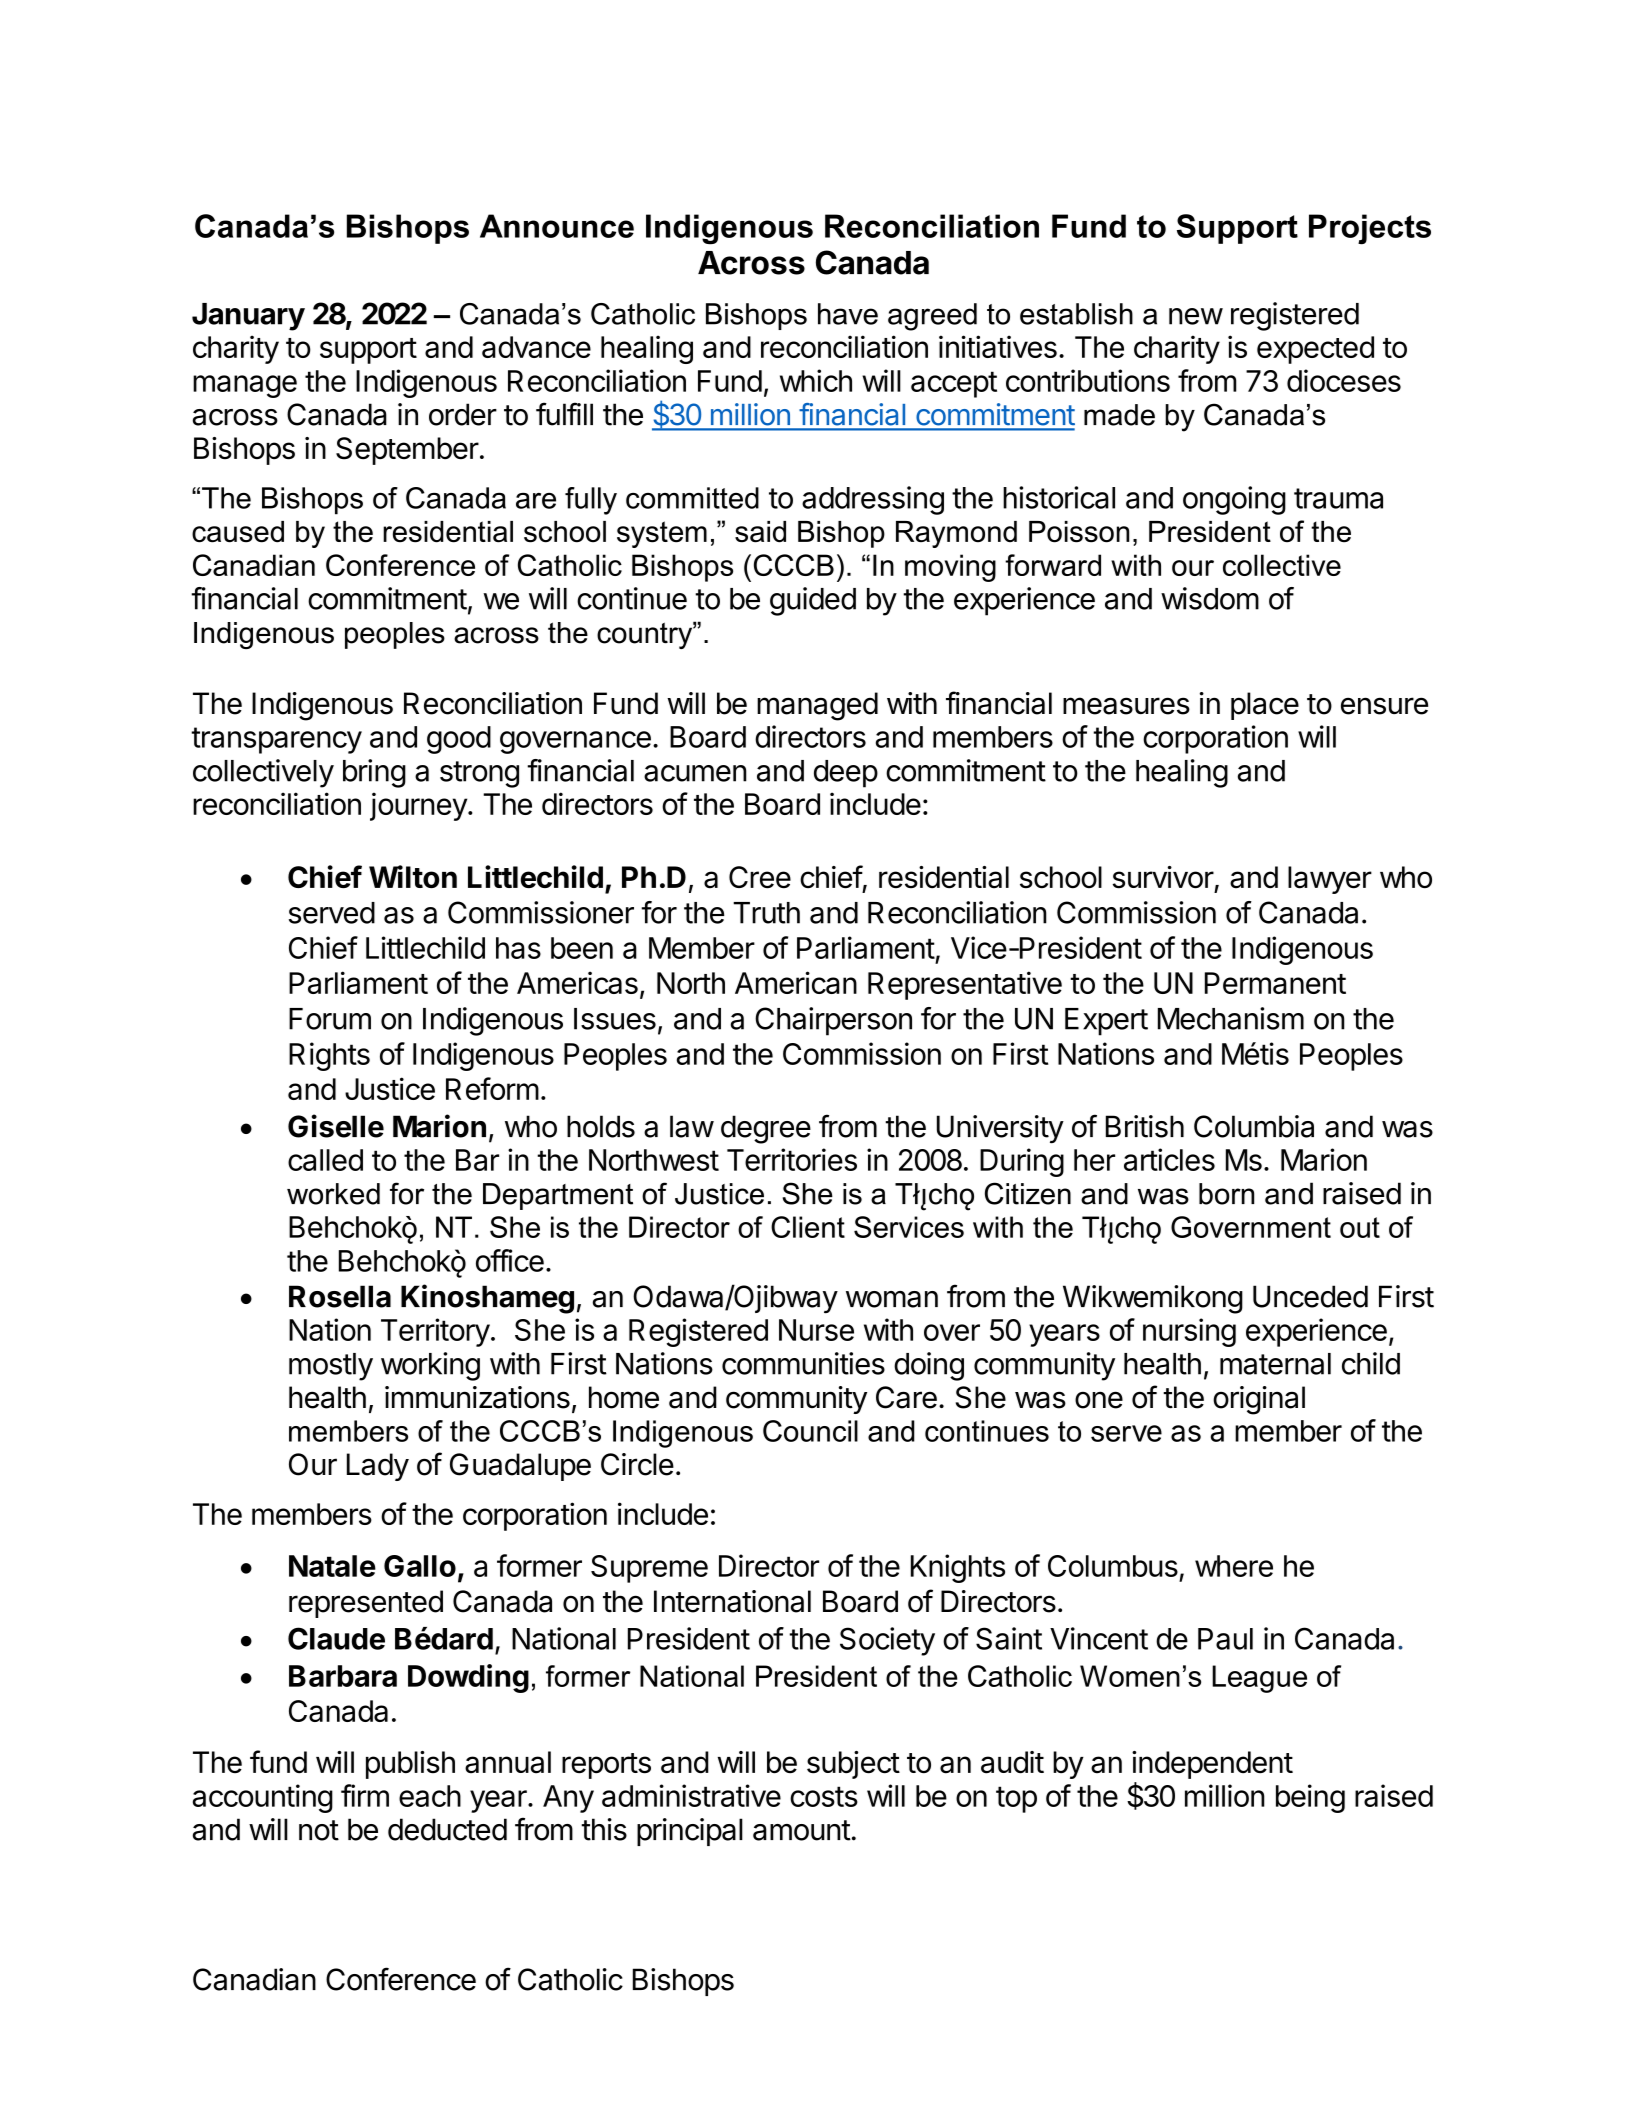 This image has height=2106, width=1627. What do you see at coordinates (365, 1795) in the image?
I see `firm` at bounding box center [365, 1795].
